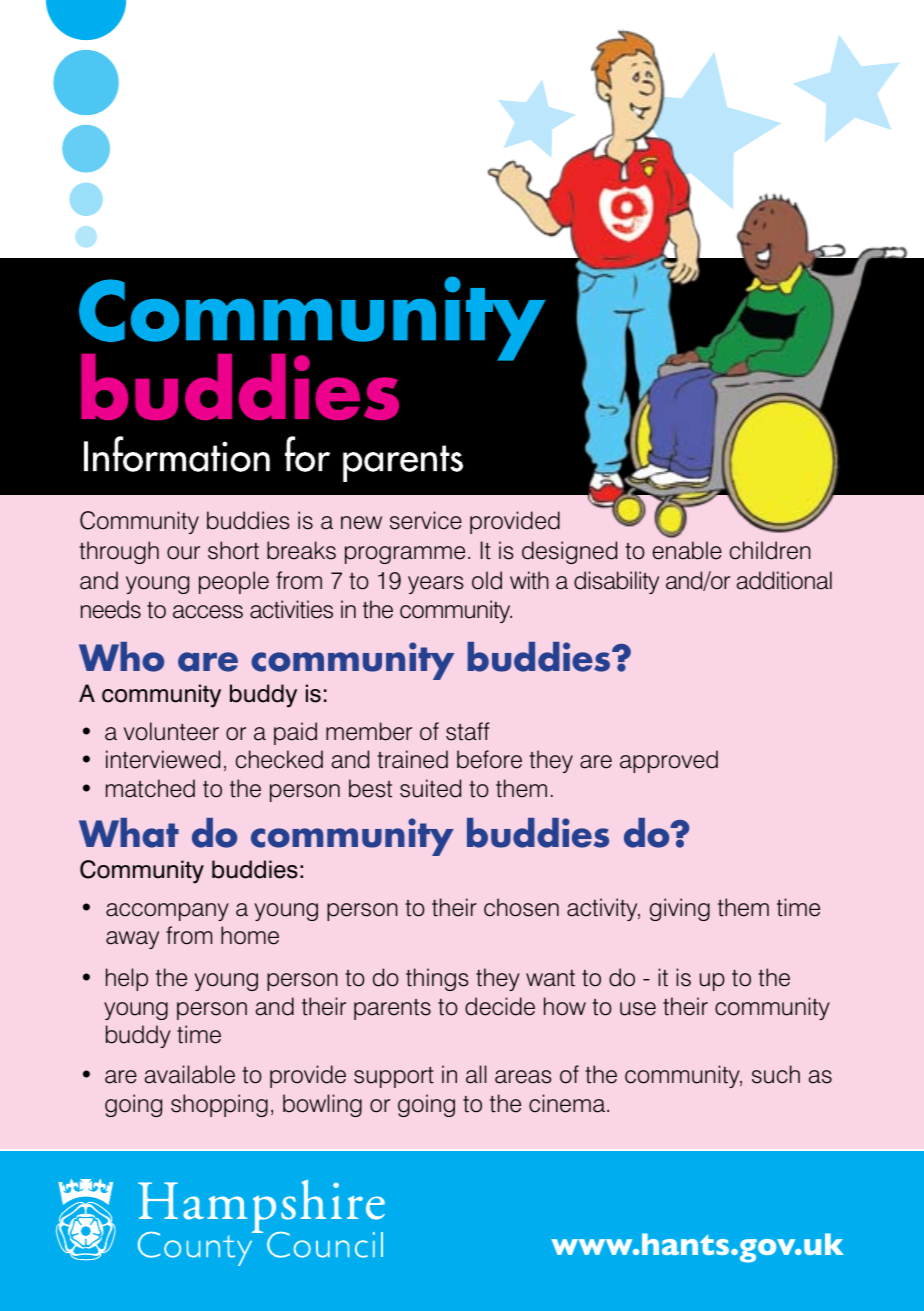 The width and height of the screenshot is (924, 1311). I want to click on chosen, so click(521, 907).
